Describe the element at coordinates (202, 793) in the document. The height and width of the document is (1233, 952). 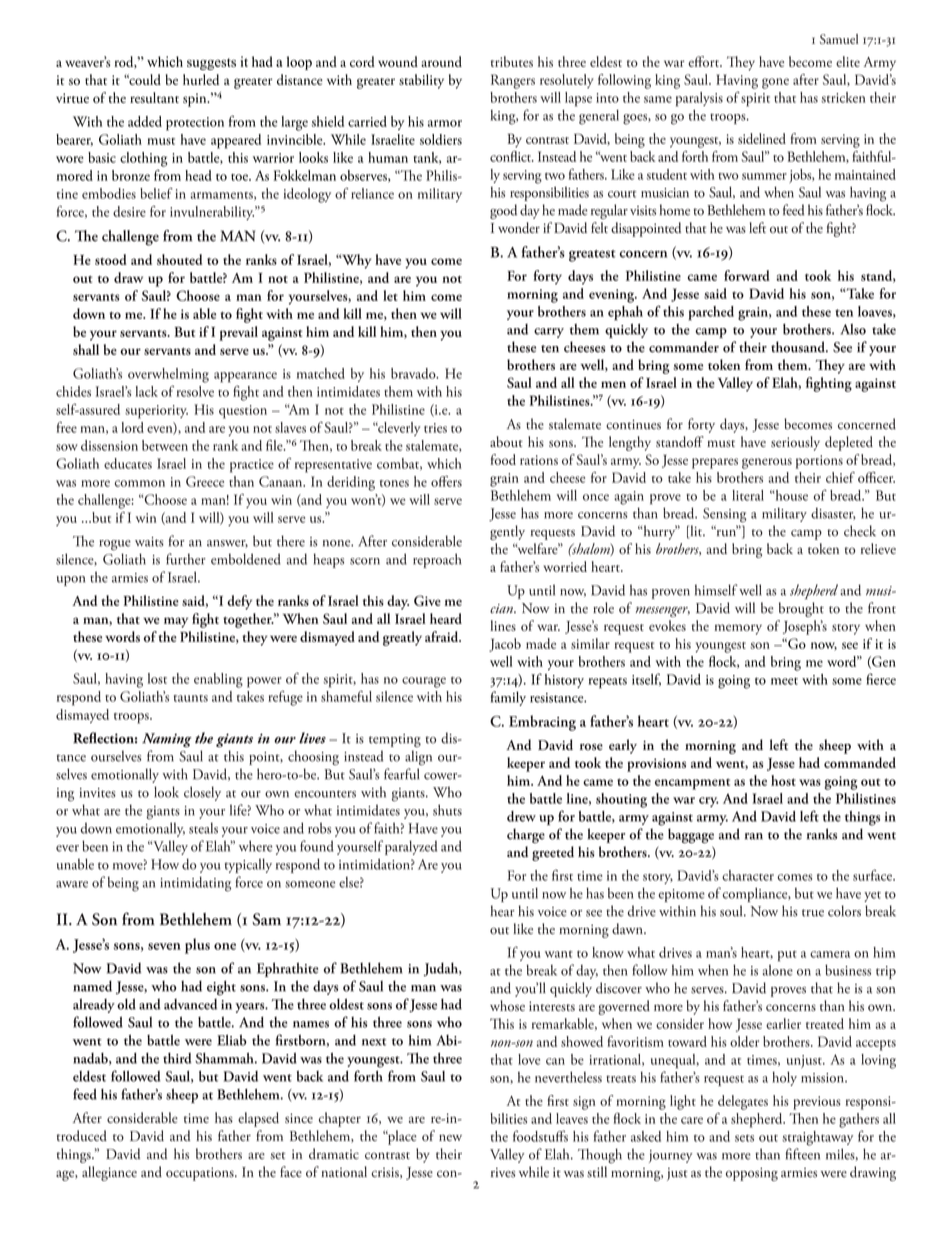
I see `closely` at that location.
